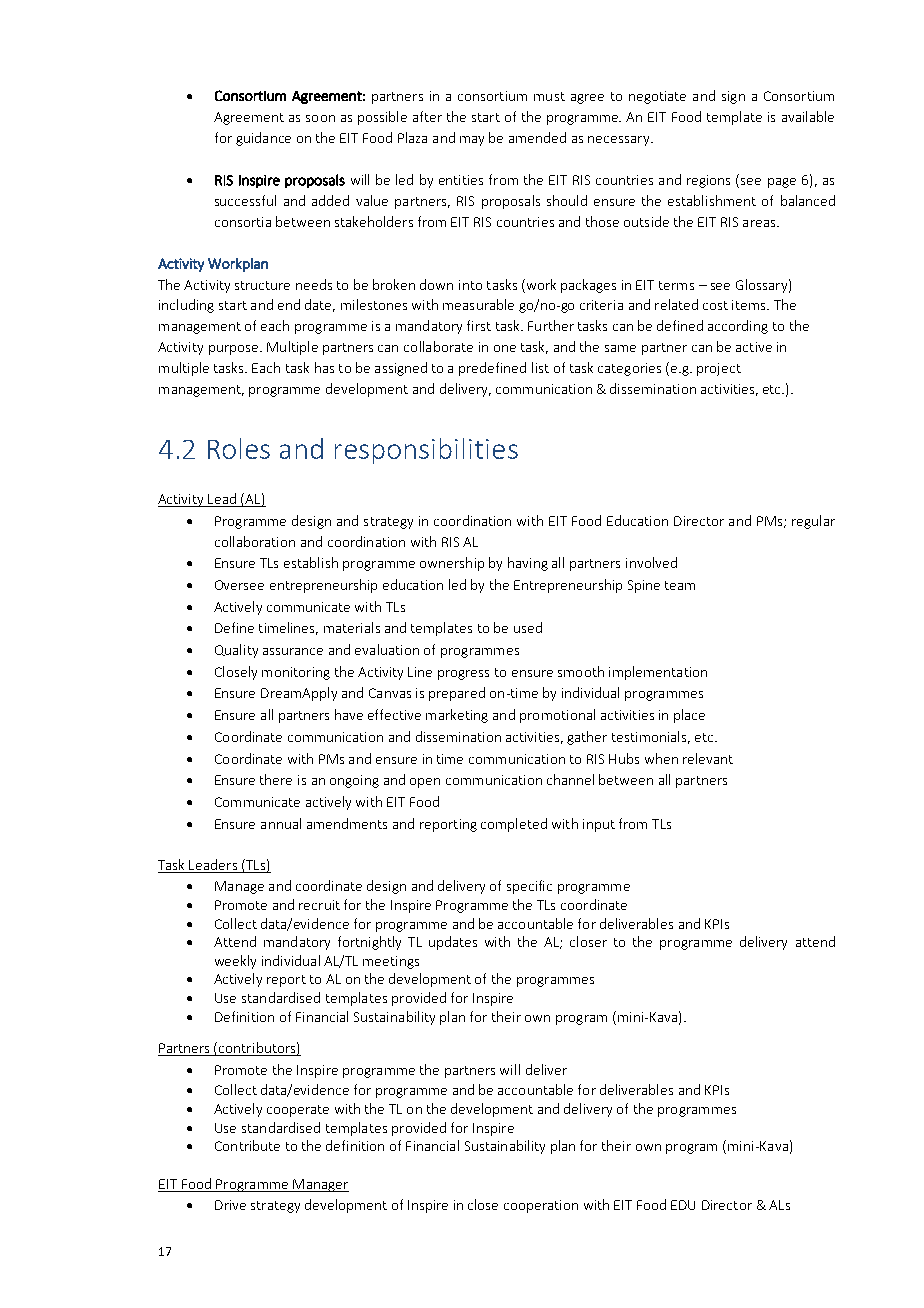  I want to click on guidance, so click(263, 139).
